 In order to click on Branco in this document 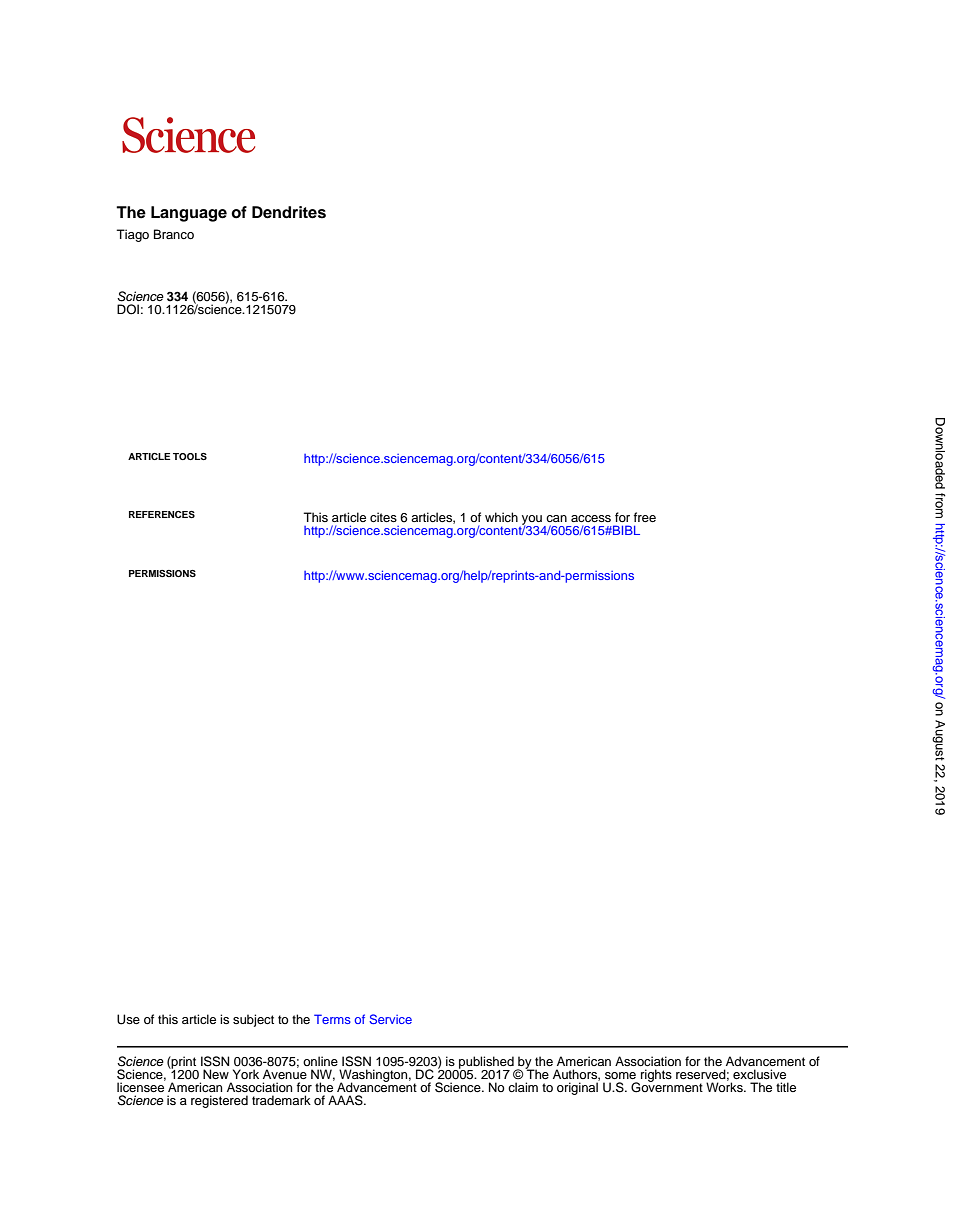, I will do `click(174, 234)`.
